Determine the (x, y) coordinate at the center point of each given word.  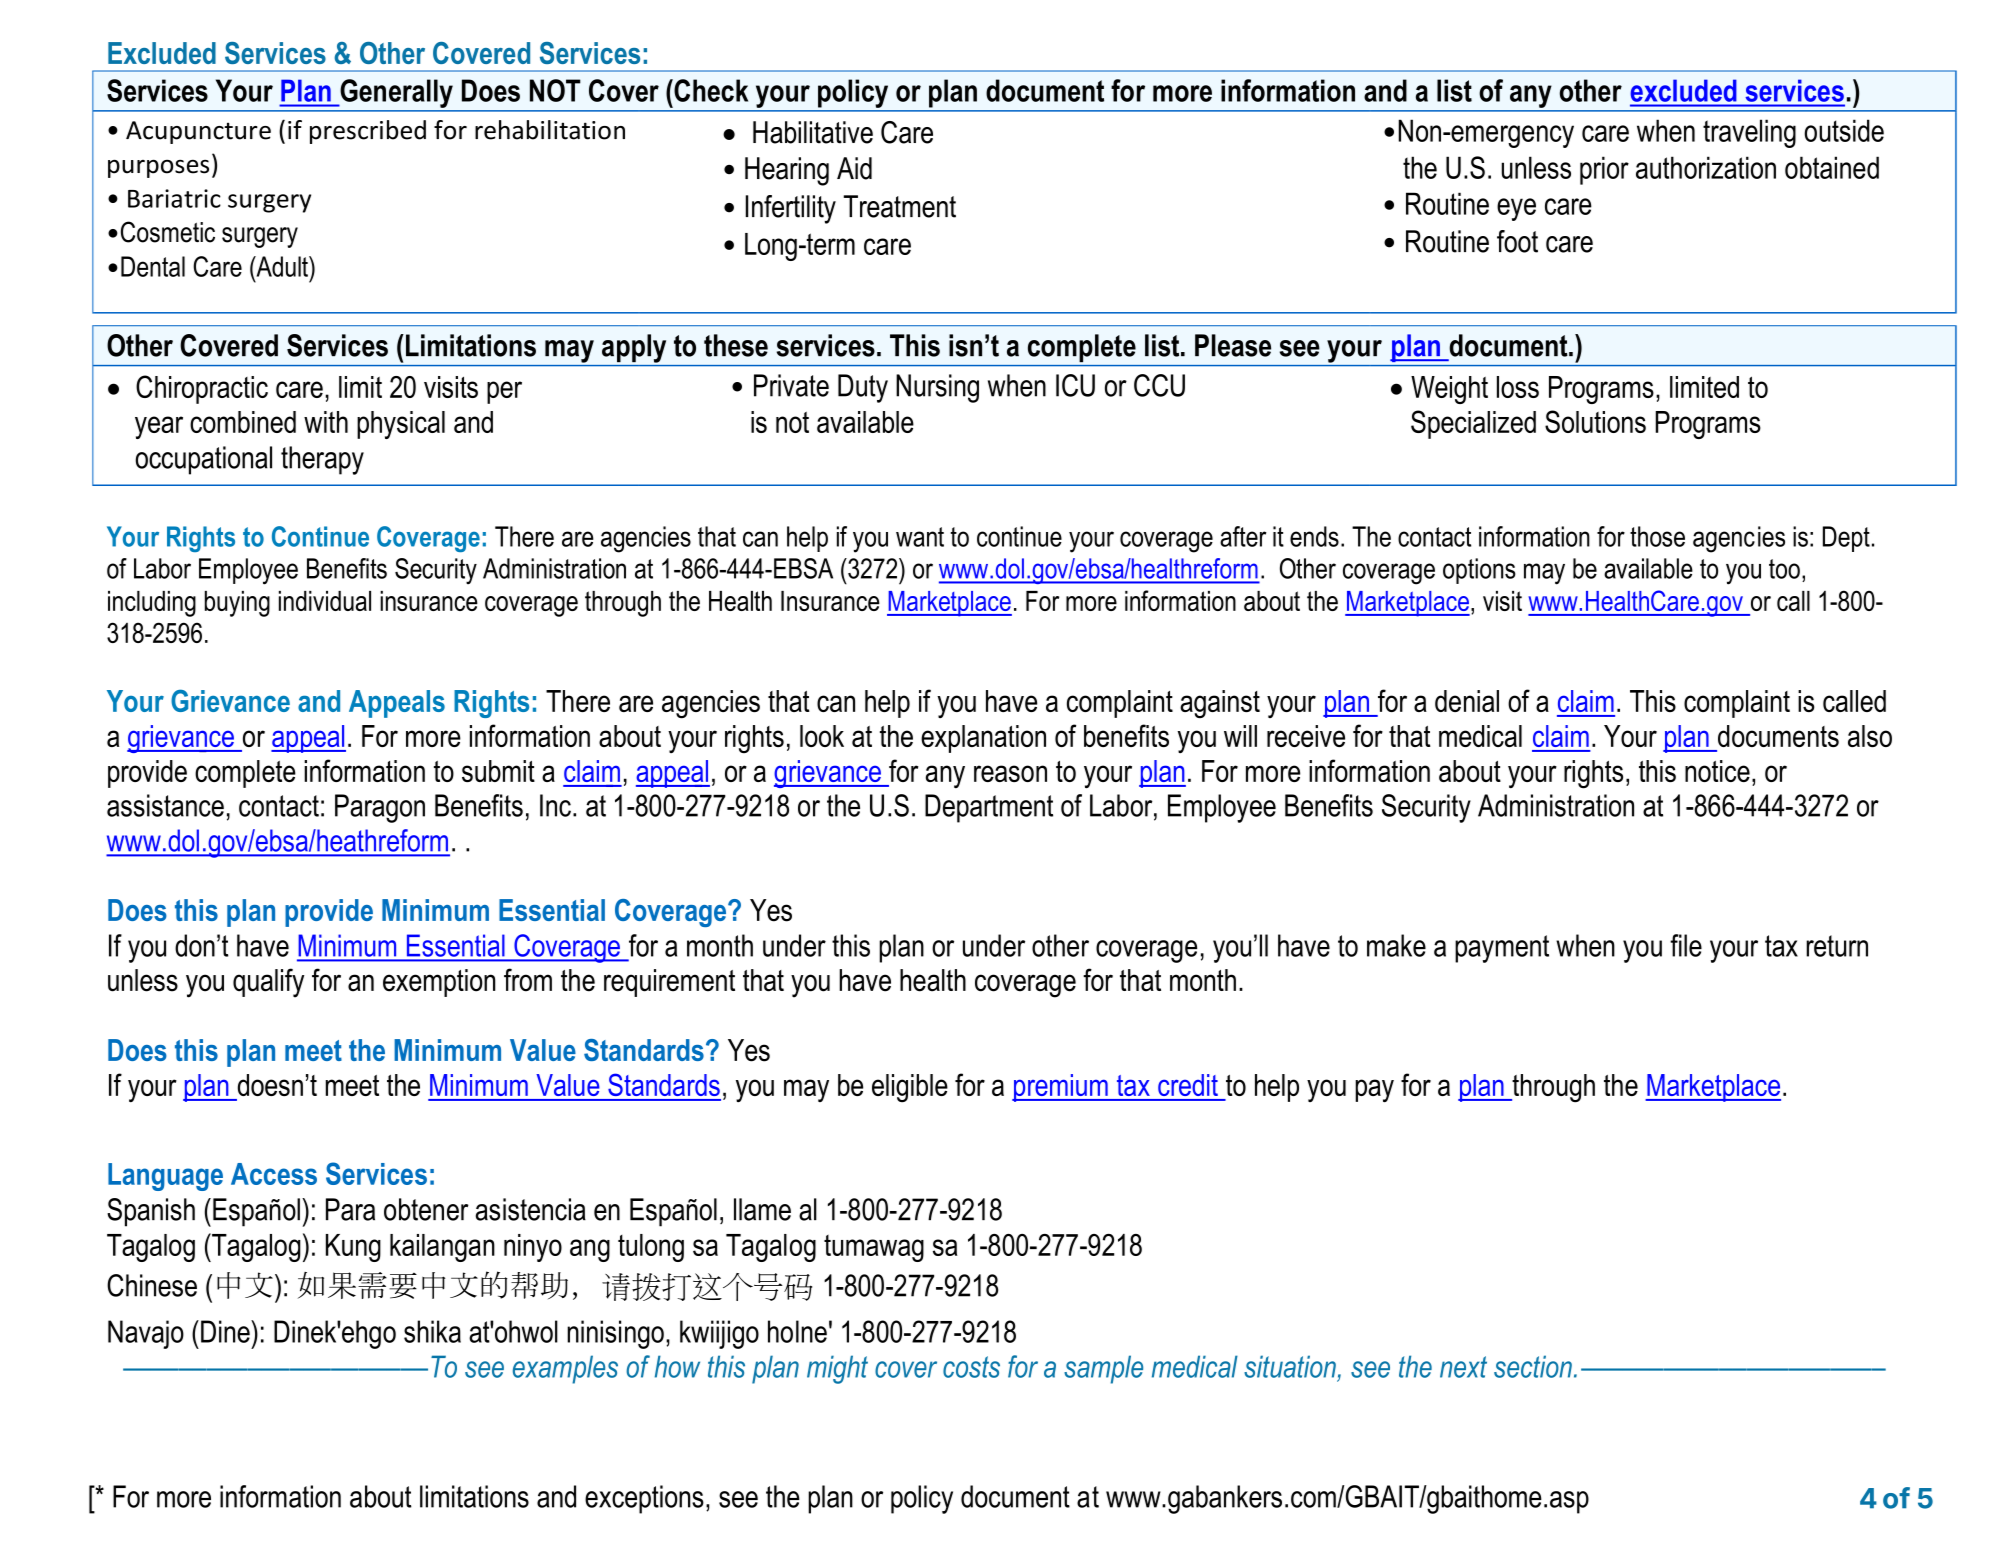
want (920, 537)
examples (565, 1369)
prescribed (368, 132)
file (1686, 945)
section (1533, 1366)
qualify (268, 983)
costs (971, 1367)
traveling (1749, 133)
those (1657, 536)
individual (325, 601)
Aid (854, 168)
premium (1061, 1088)
